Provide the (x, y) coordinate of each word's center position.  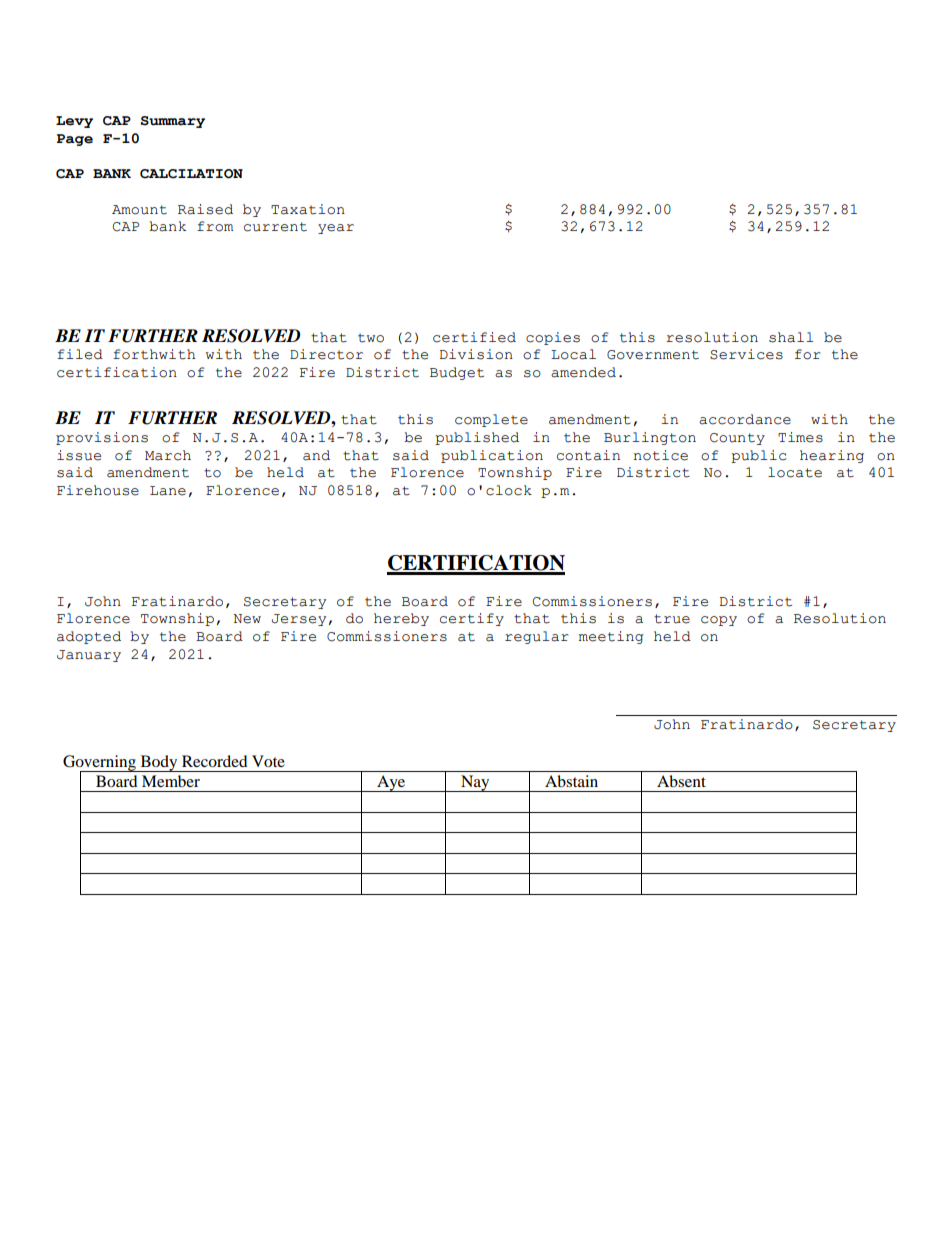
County (737, 439)
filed (80, 354)
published (477, 438)
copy (719, 621)
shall (791, 337)
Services (746, 354)
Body (159, 763)
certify (472, 619)
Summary (173, 122)
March (168, 455)
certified (474, 337)
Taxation (308, 209)
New (247, 619)
